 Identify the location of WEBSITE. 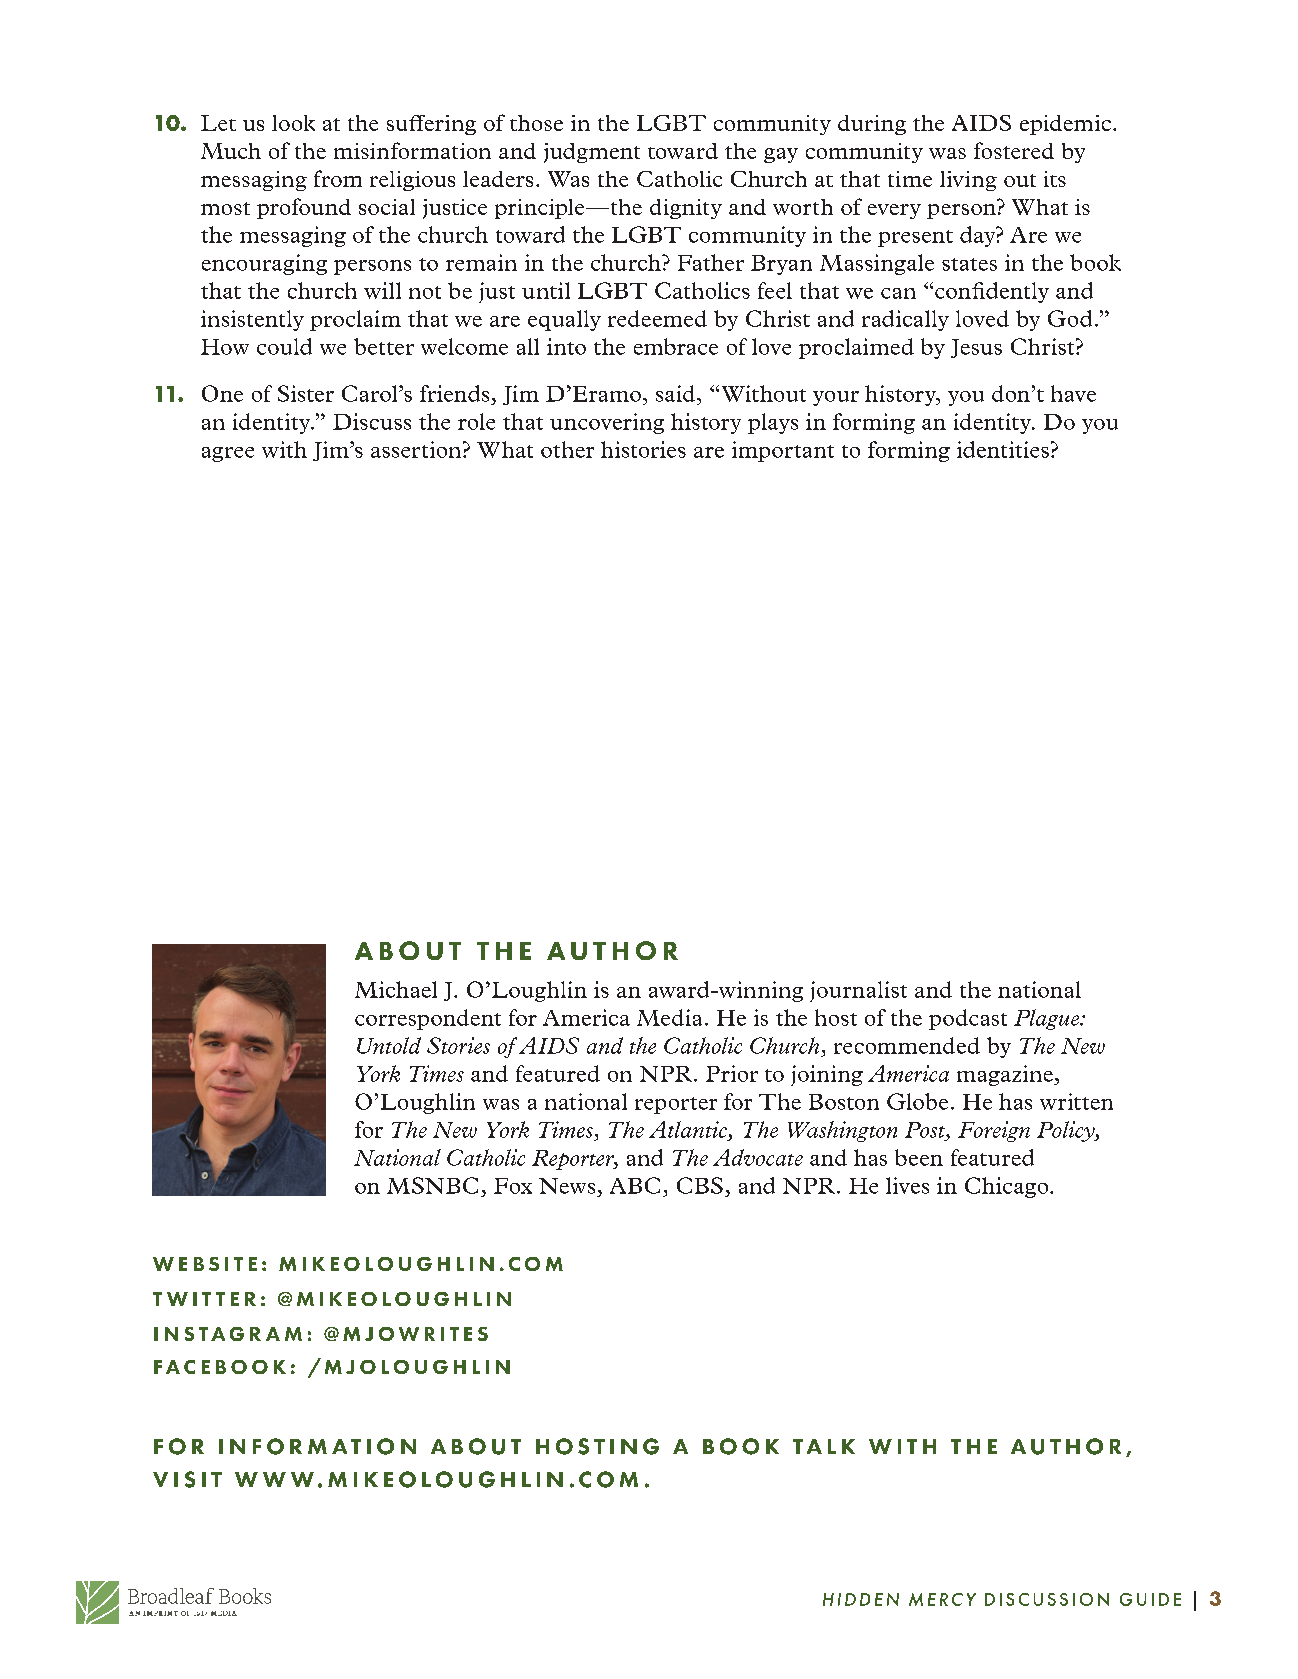
(205, 1264).
